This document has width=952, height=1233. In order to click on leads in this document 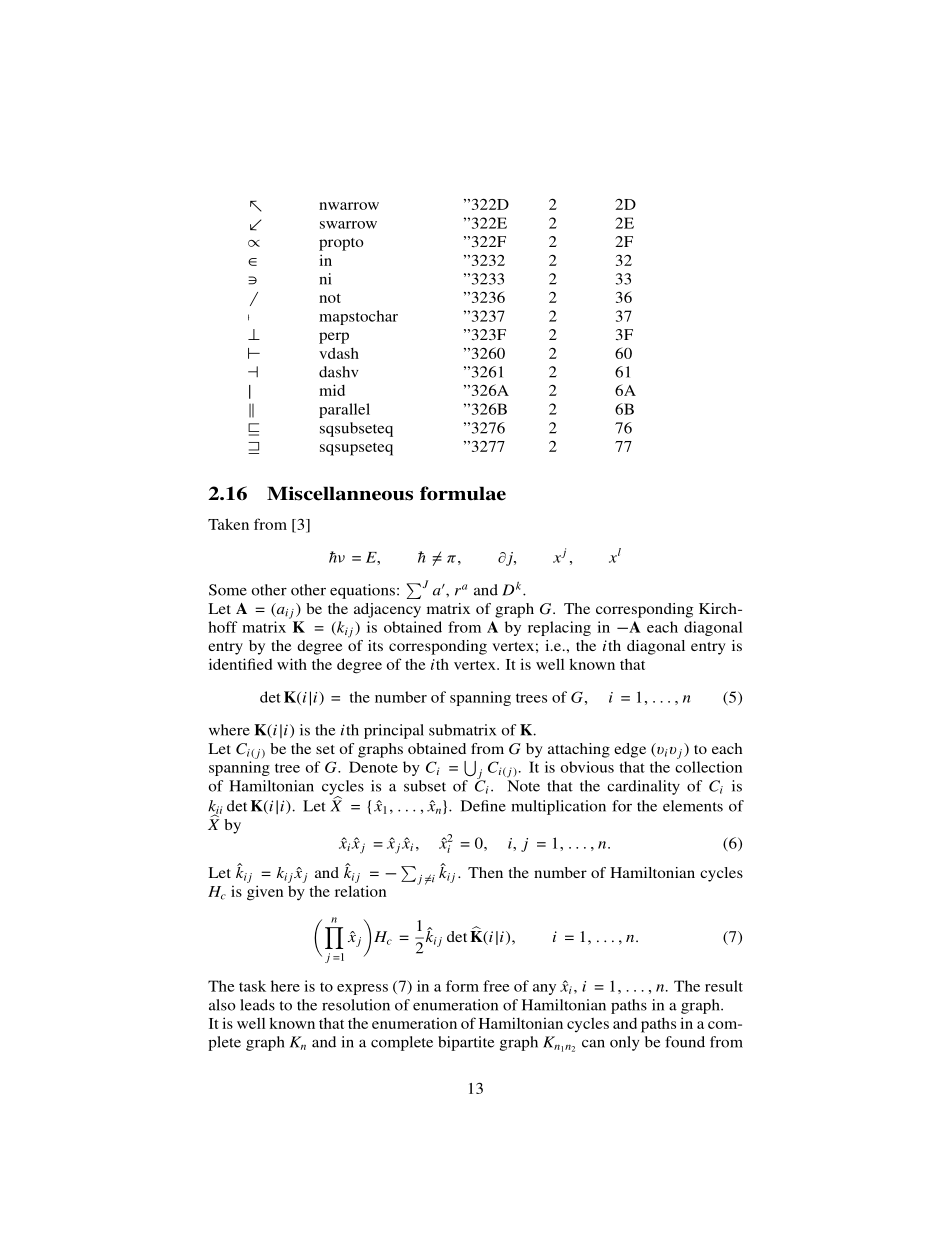, I will do `click(257, 1005)`.
